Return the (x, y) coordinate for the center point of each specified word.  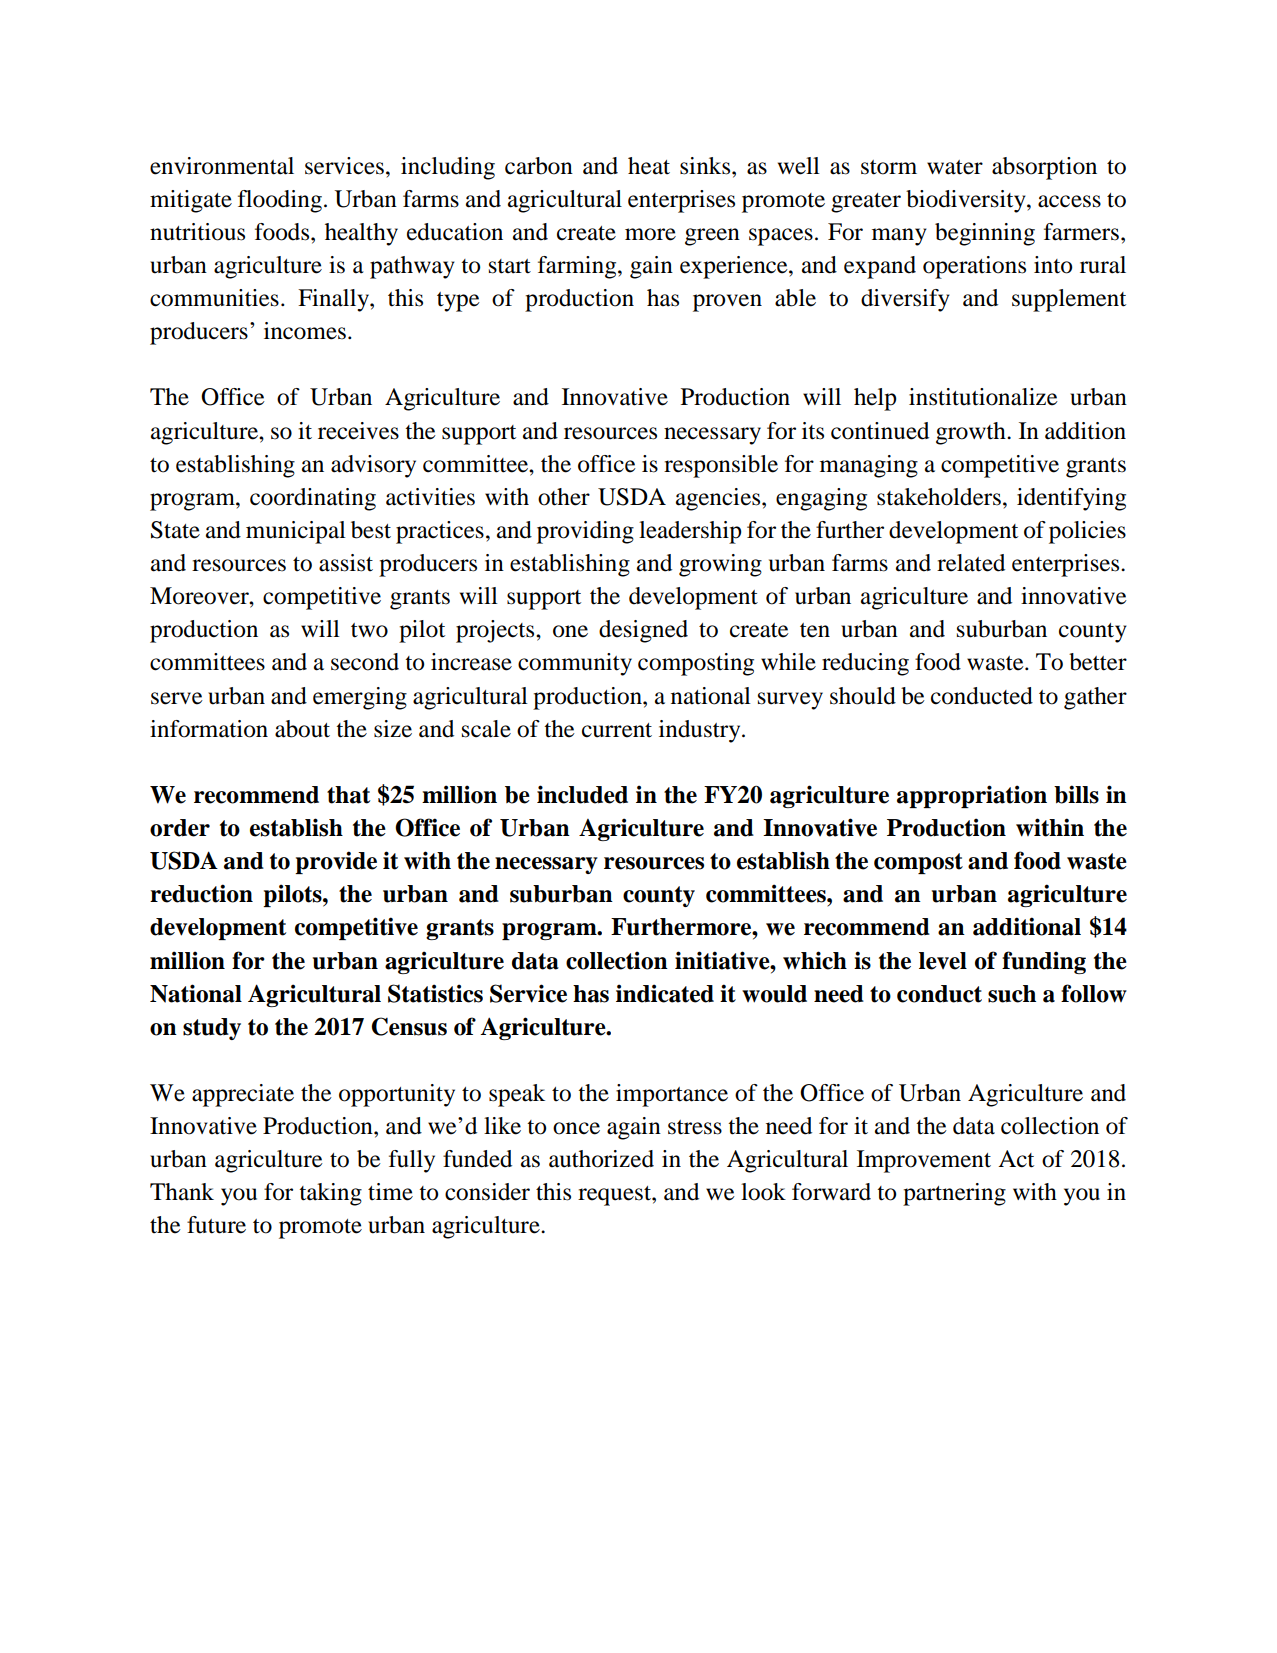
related (971, 563)
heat (649, 166)
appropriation (972, 796)
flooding (280, 201)
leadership (690, 532)
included (582, 794)
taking (330, 1194)
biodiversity (967, 201)
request (615, 1196)
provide (336, 862)
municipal (296, 532)
